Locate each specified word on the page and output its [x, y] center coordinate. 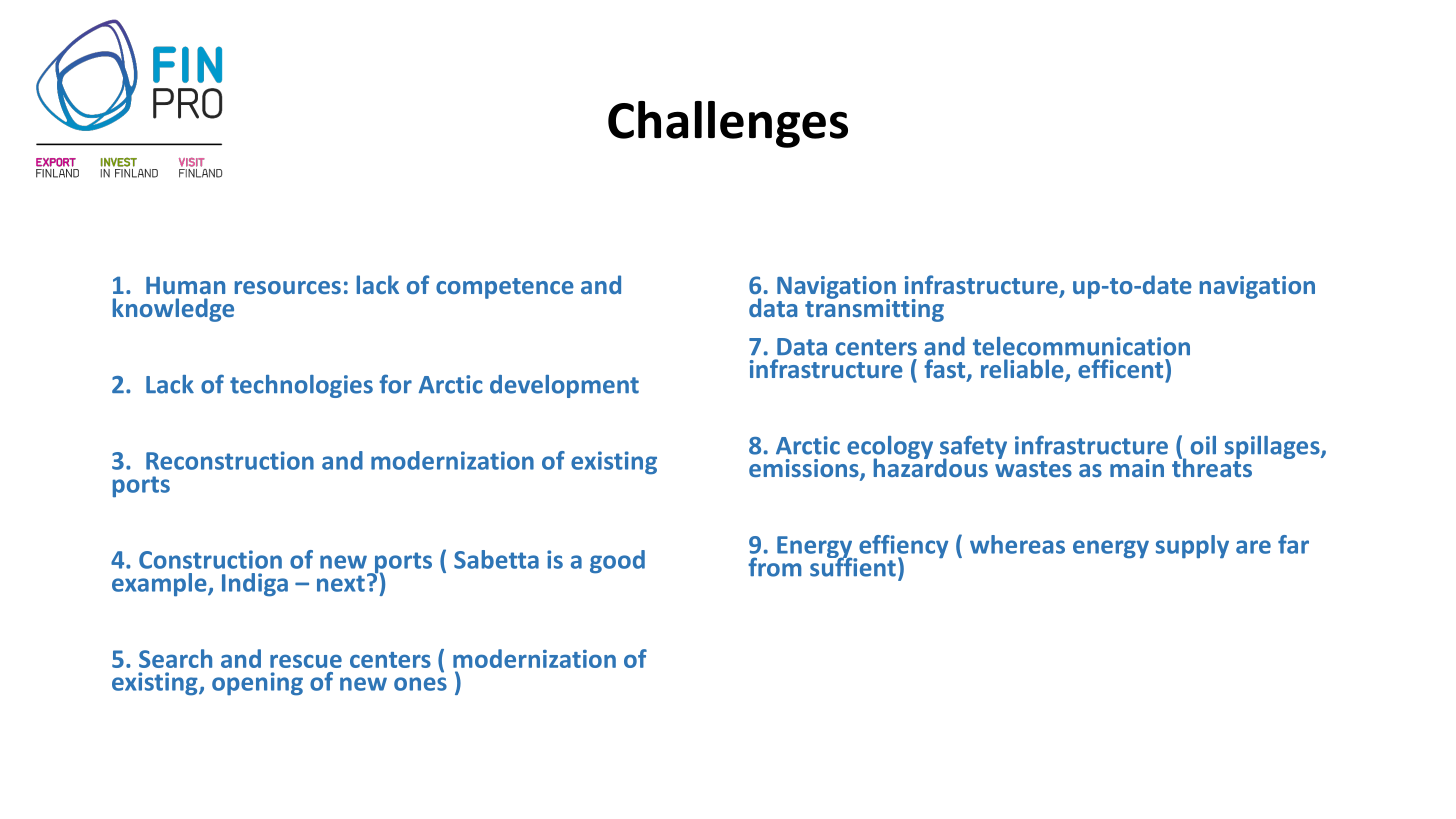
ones [420, 684]
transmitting [874, 309]
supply [1192, 546]
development [564, 386]
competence [505, 288]
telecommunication [1081, 346]
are [1253, 547]
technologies [301, 386]
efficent [1122, 368]
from [775, 567]
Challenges [728, 124]
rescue [306, 661]
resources [288, 287]
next [341, 583]
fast [946, 370]
